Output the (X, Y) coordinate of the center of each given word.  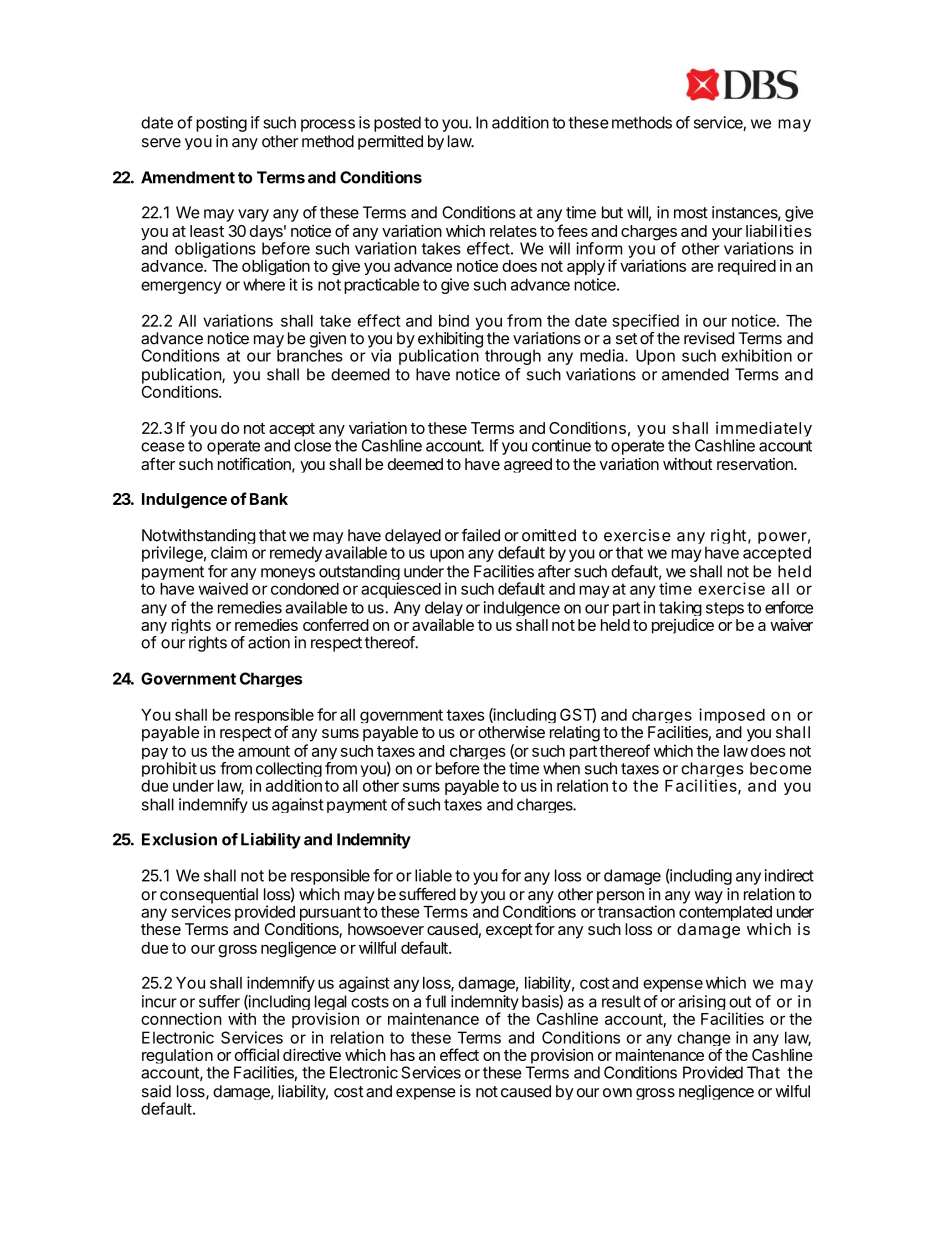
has (402, 1055)
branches (310, 354)
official (257, 1054)
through (513, 357)
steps (725, 609)
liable (433, 875)
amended (695, 374)
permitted (390, 142)
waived (223, 588)
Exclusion (179, 839)
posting (221, 124)
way (709, 897)
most (691, 213)
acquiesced (401, 590)
